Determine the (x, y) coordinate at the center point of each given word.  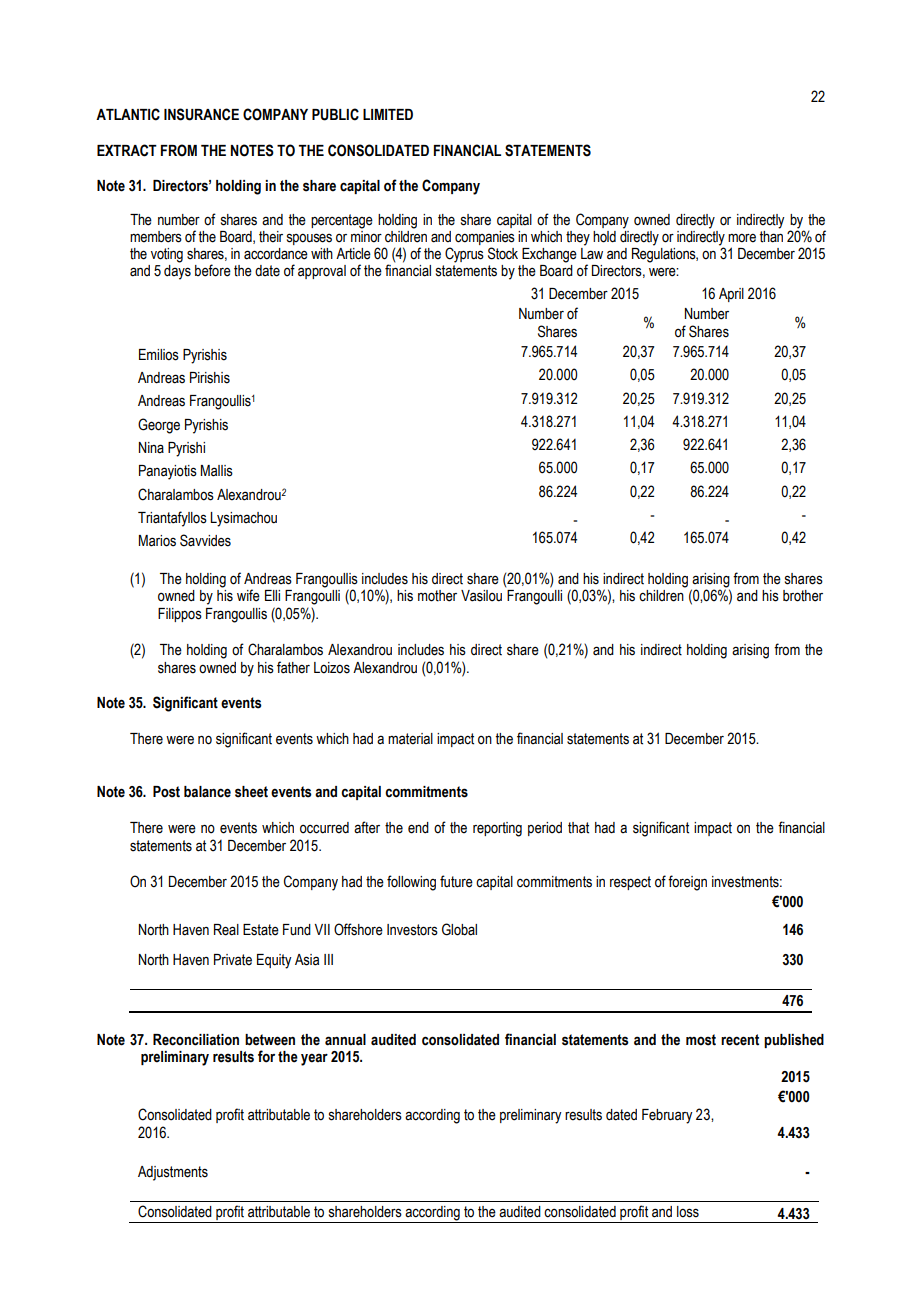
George (159, 426)
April (731, 295)
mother (437, 596)
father (293, 667)
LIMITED (388, 114)
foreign (687, 883)
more (742, 238)
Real (226, 930)
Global (459, 929)
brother (803, 596)
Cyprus (464, 255)
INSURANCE (201, 114)
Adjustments (173, 1173)
